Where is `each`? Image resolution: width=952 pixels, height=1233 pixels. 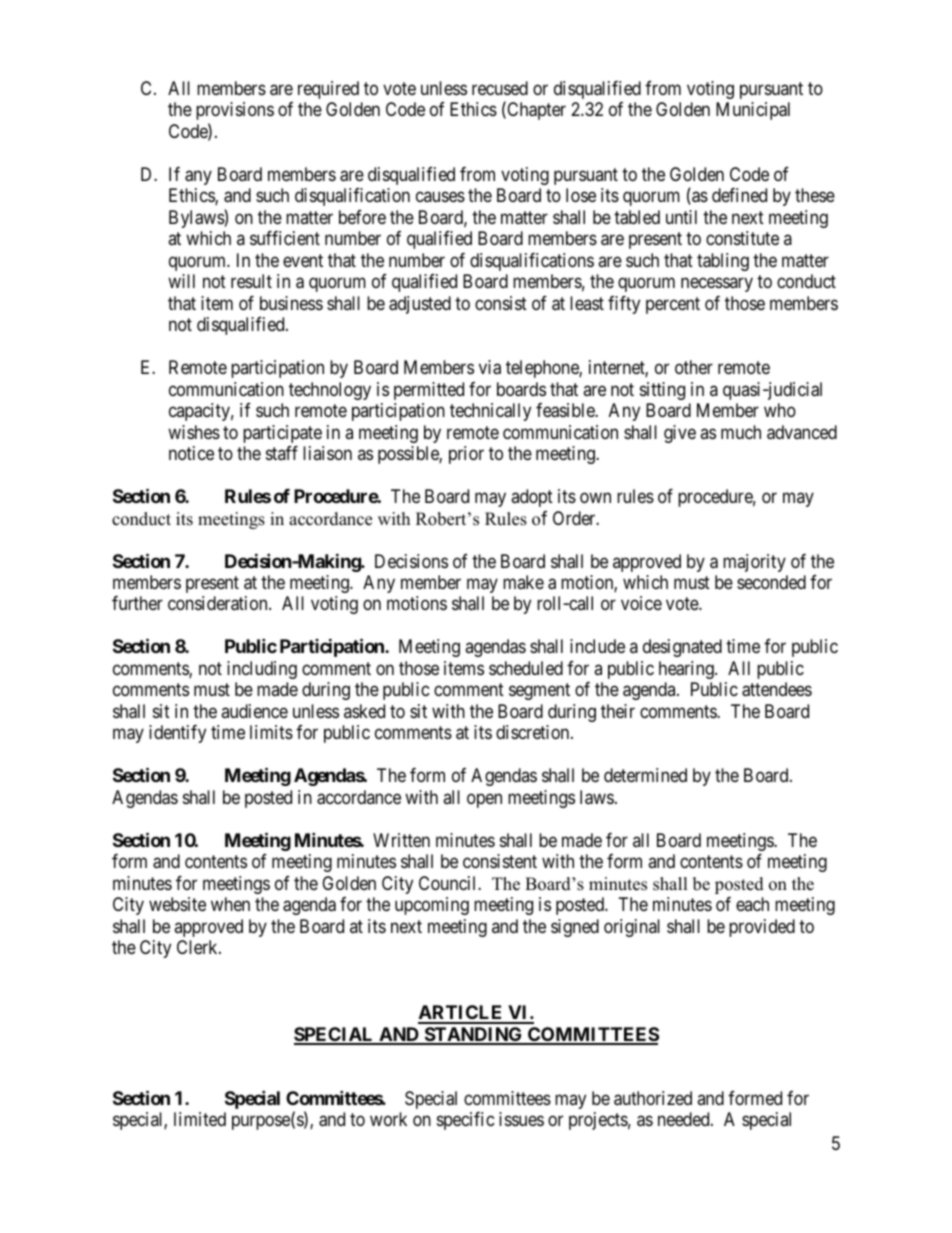 each is located at coordinates (752, 904).
